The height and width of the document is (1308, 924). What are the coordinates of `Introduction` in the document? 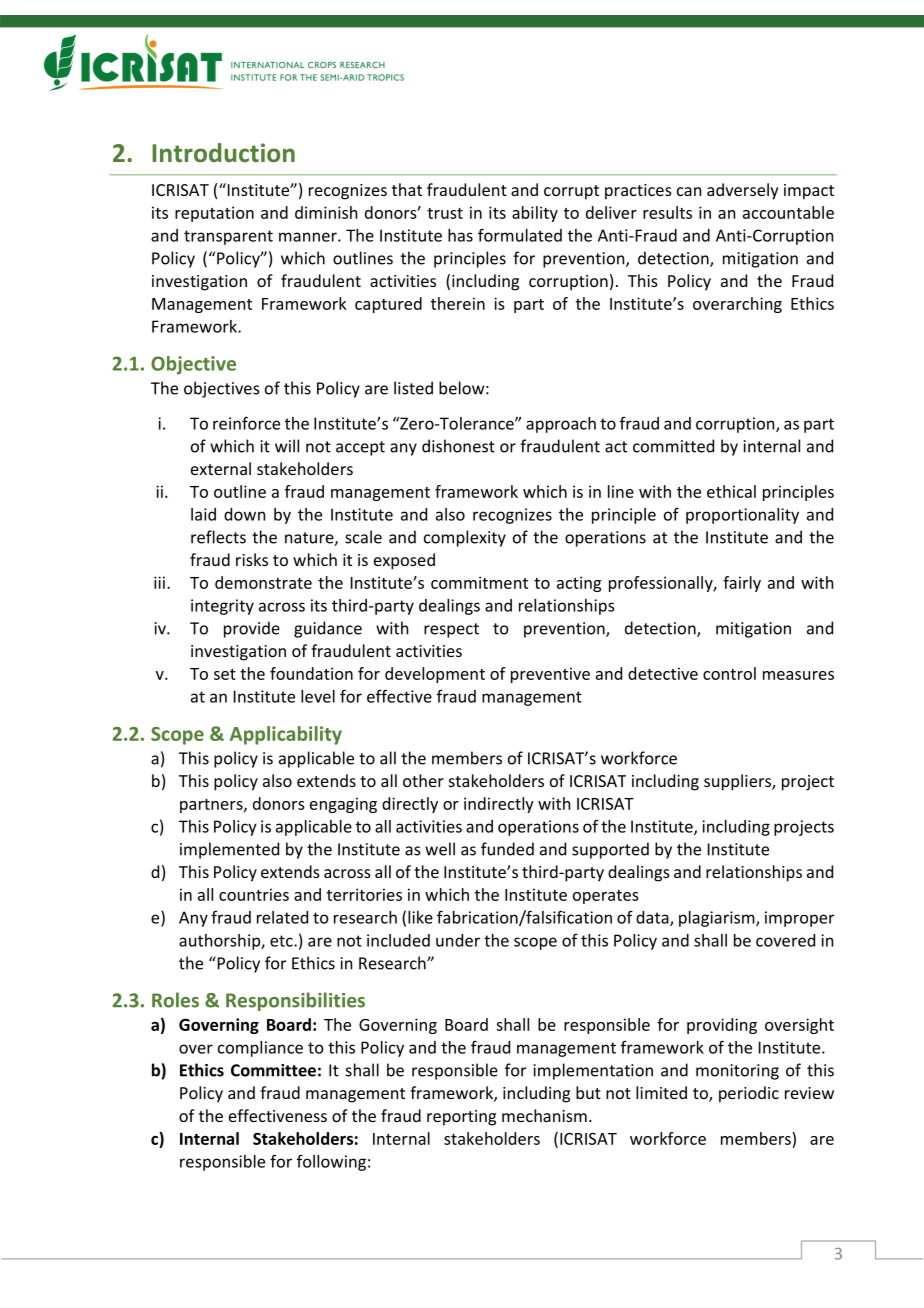 It's located at (223, 153).
